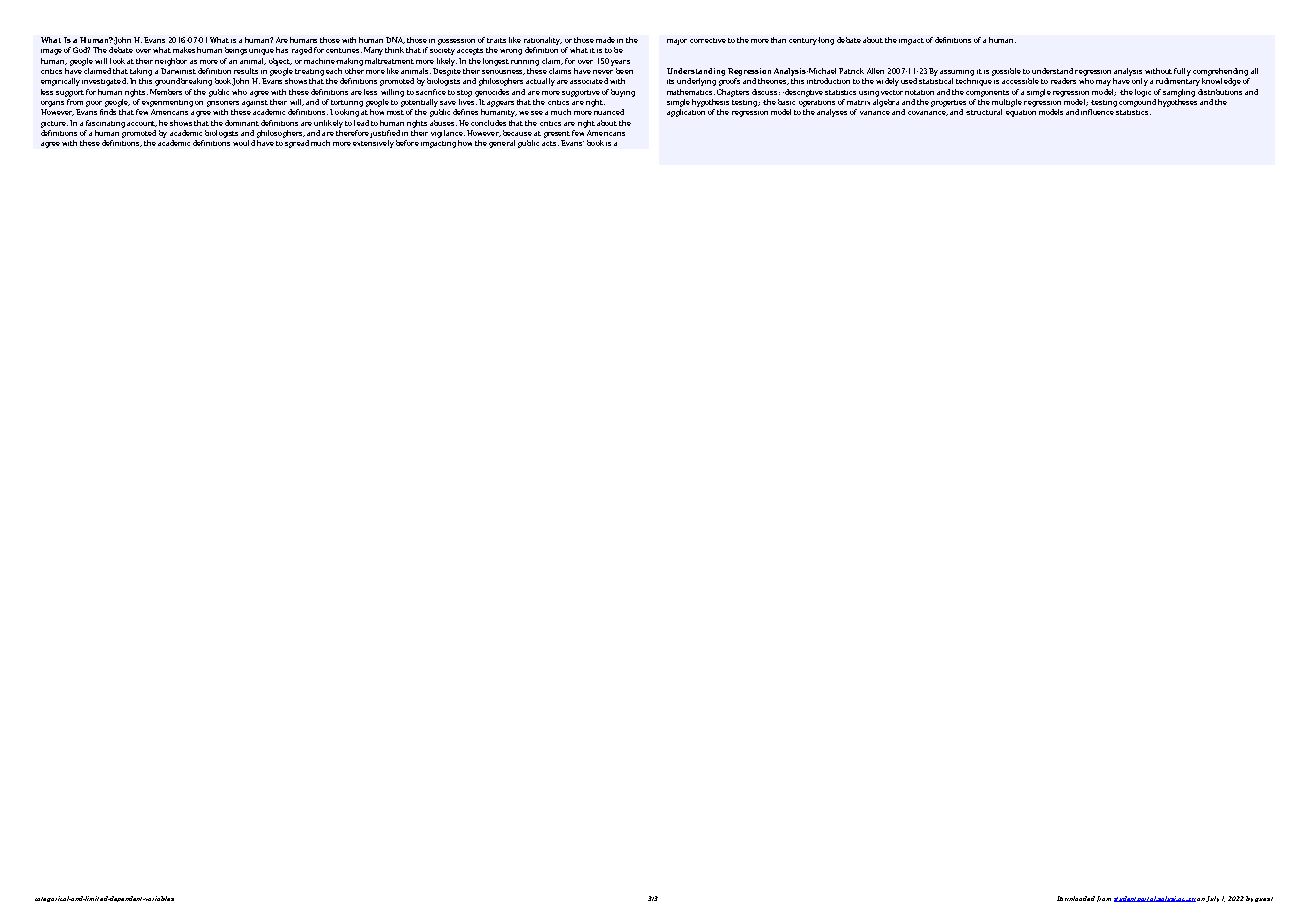 This document has height=924, width=1308. What do you see at coordinates (550, 143) in the document?
I see `acts` at bounding box center [550, 143].
